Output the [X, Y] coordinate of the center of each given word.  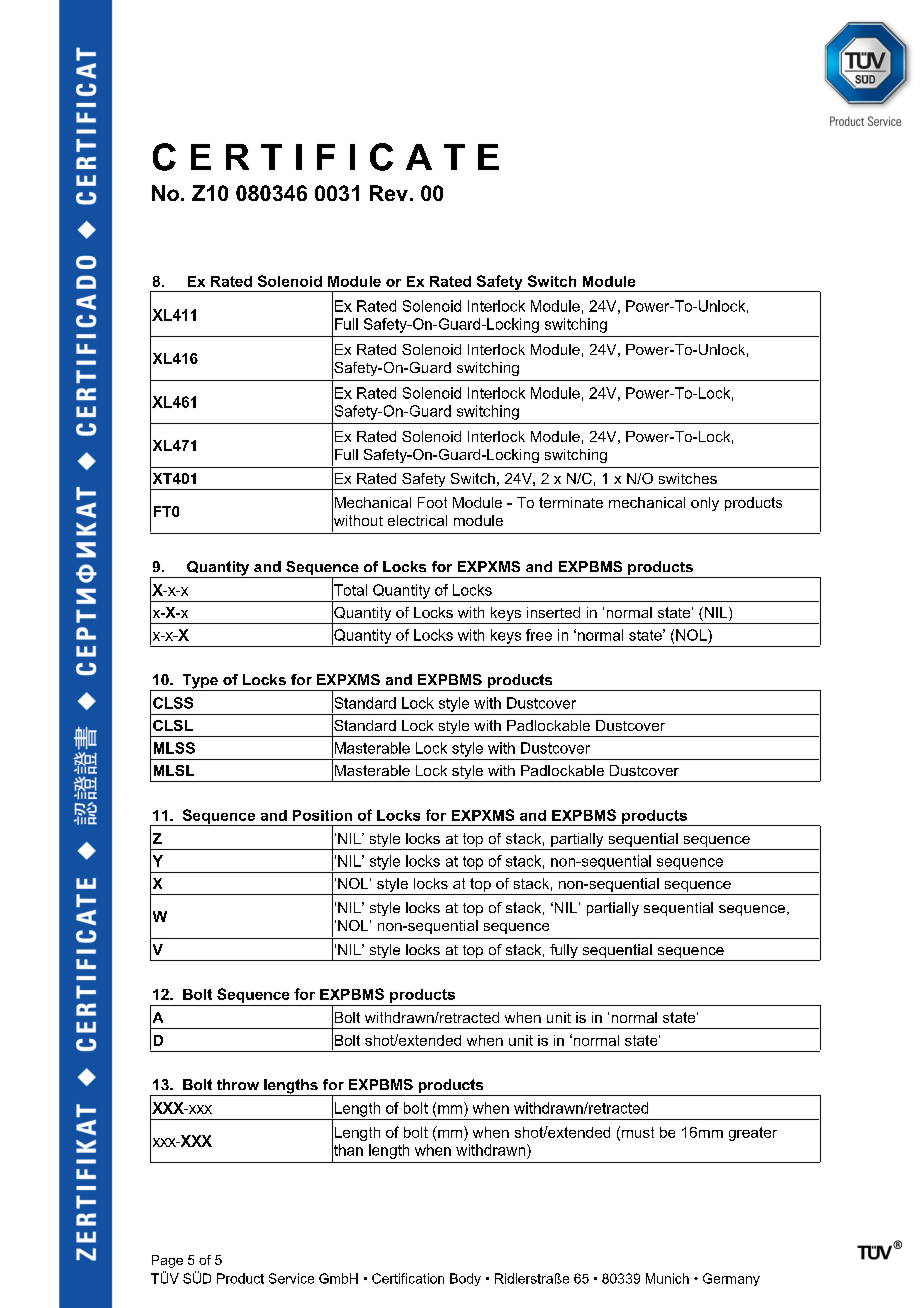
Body [465, 1279]
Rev [389, 193]
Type [200, 682]
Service [291, 1278]
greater [753, 1134]
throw [238, 1084]
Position [322, 815]
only [705, 504]
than [347, 1150]
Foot [432, 502]
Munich [667, 1278]
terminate [571, 502]
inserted [553, 612]
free [539, 635]
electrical [417, 520]
